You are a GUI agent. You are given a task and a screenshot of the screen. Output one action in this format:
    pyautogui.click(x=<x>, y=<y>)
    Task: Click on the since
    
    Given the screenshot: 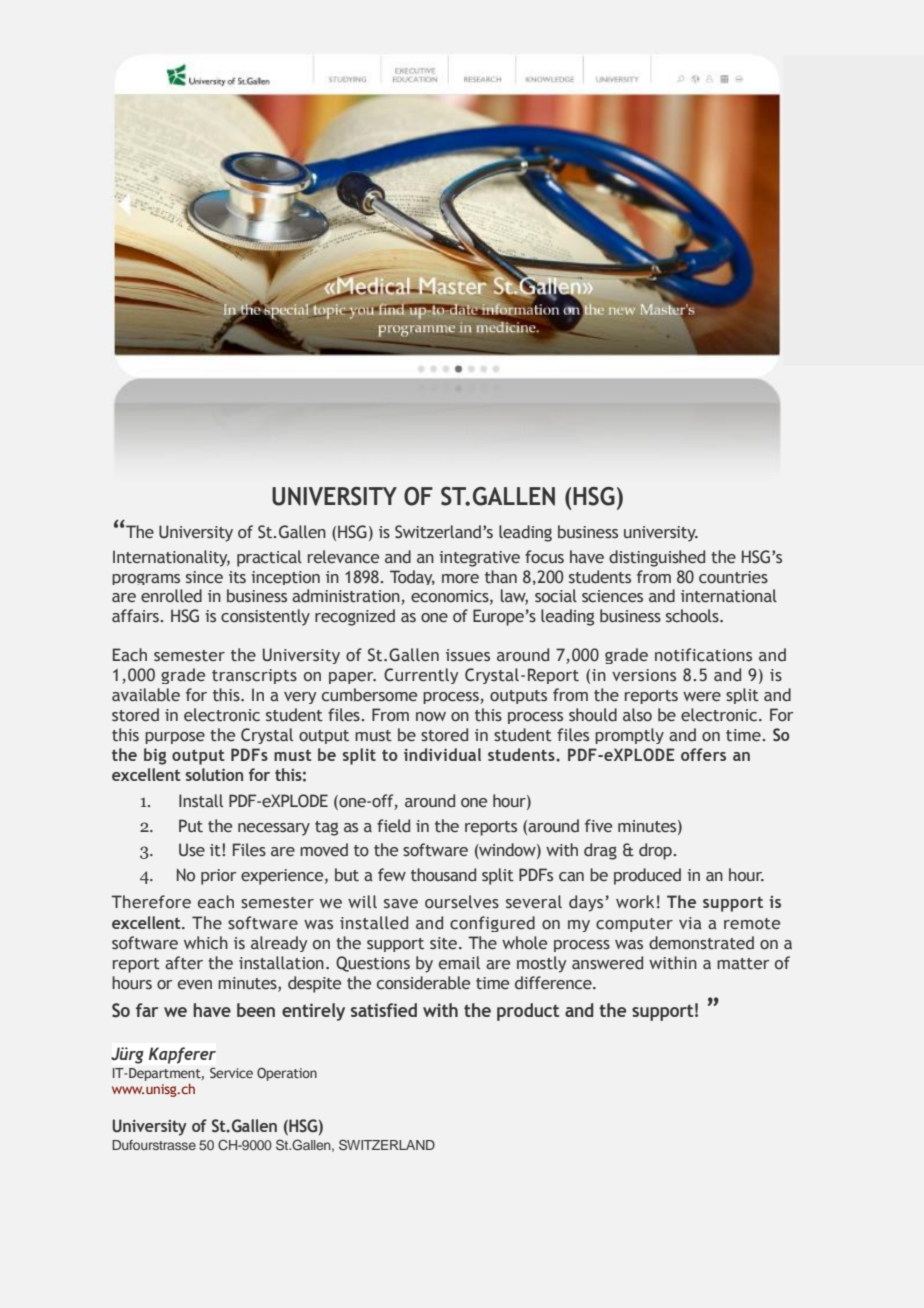 What is the action you would take?
    pyautogui.click(x=204, y=577)
